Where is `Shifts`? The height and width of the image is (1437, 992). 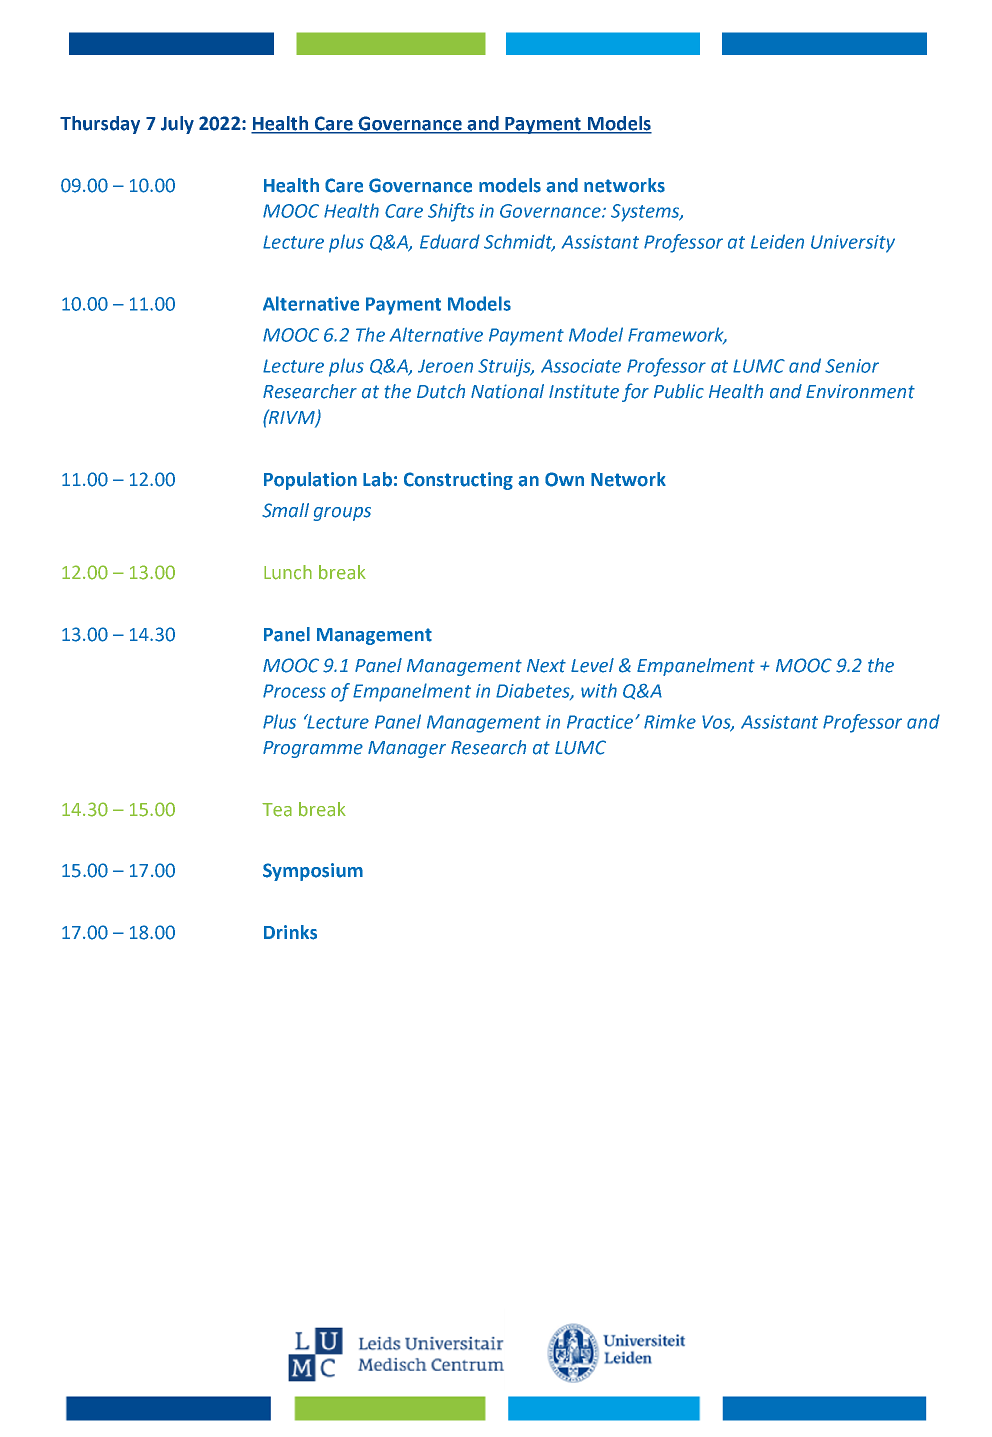
Shifts is located at coordinates (451, 212).
